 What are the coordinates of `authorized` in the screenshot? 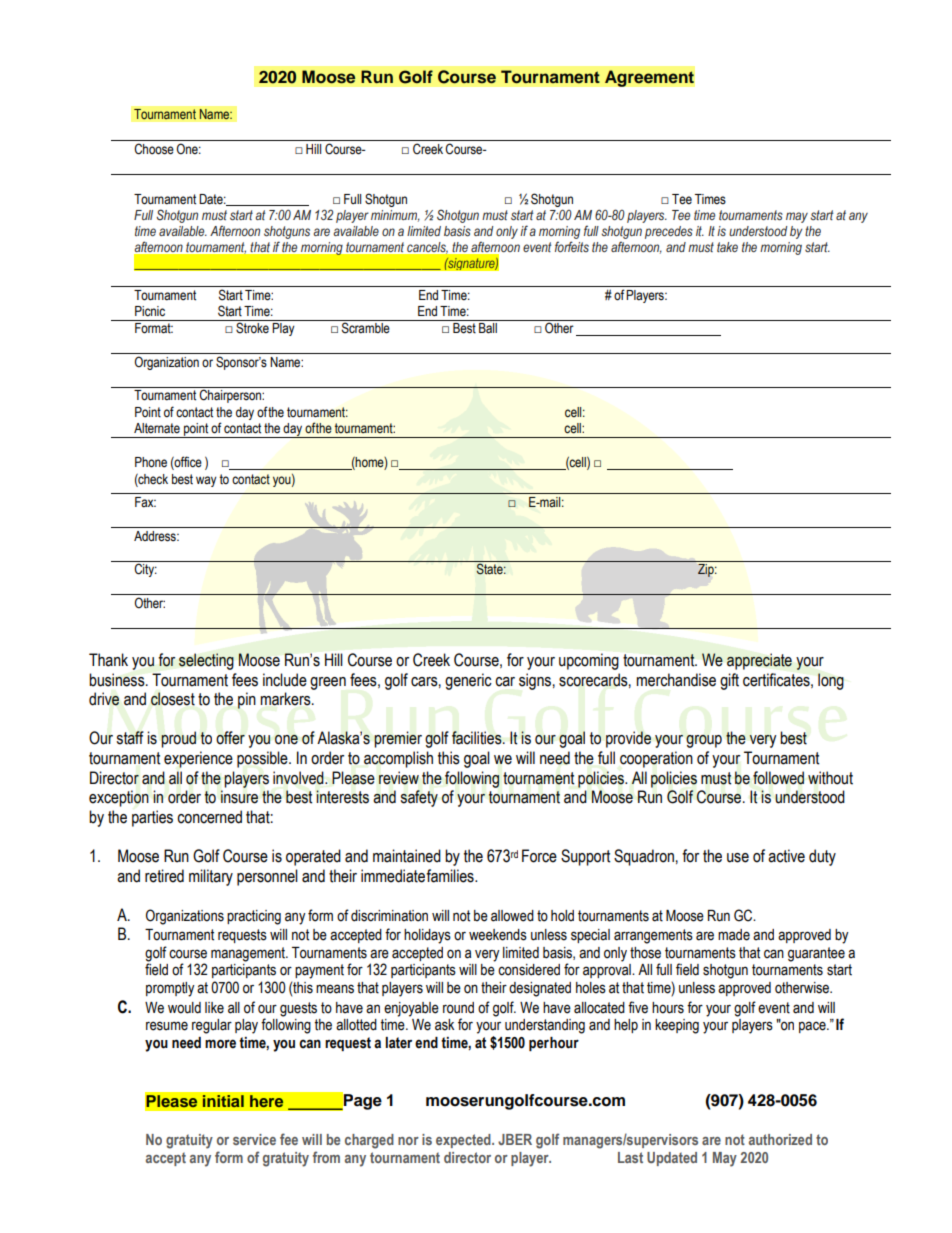 It's located at (780, 1139).
